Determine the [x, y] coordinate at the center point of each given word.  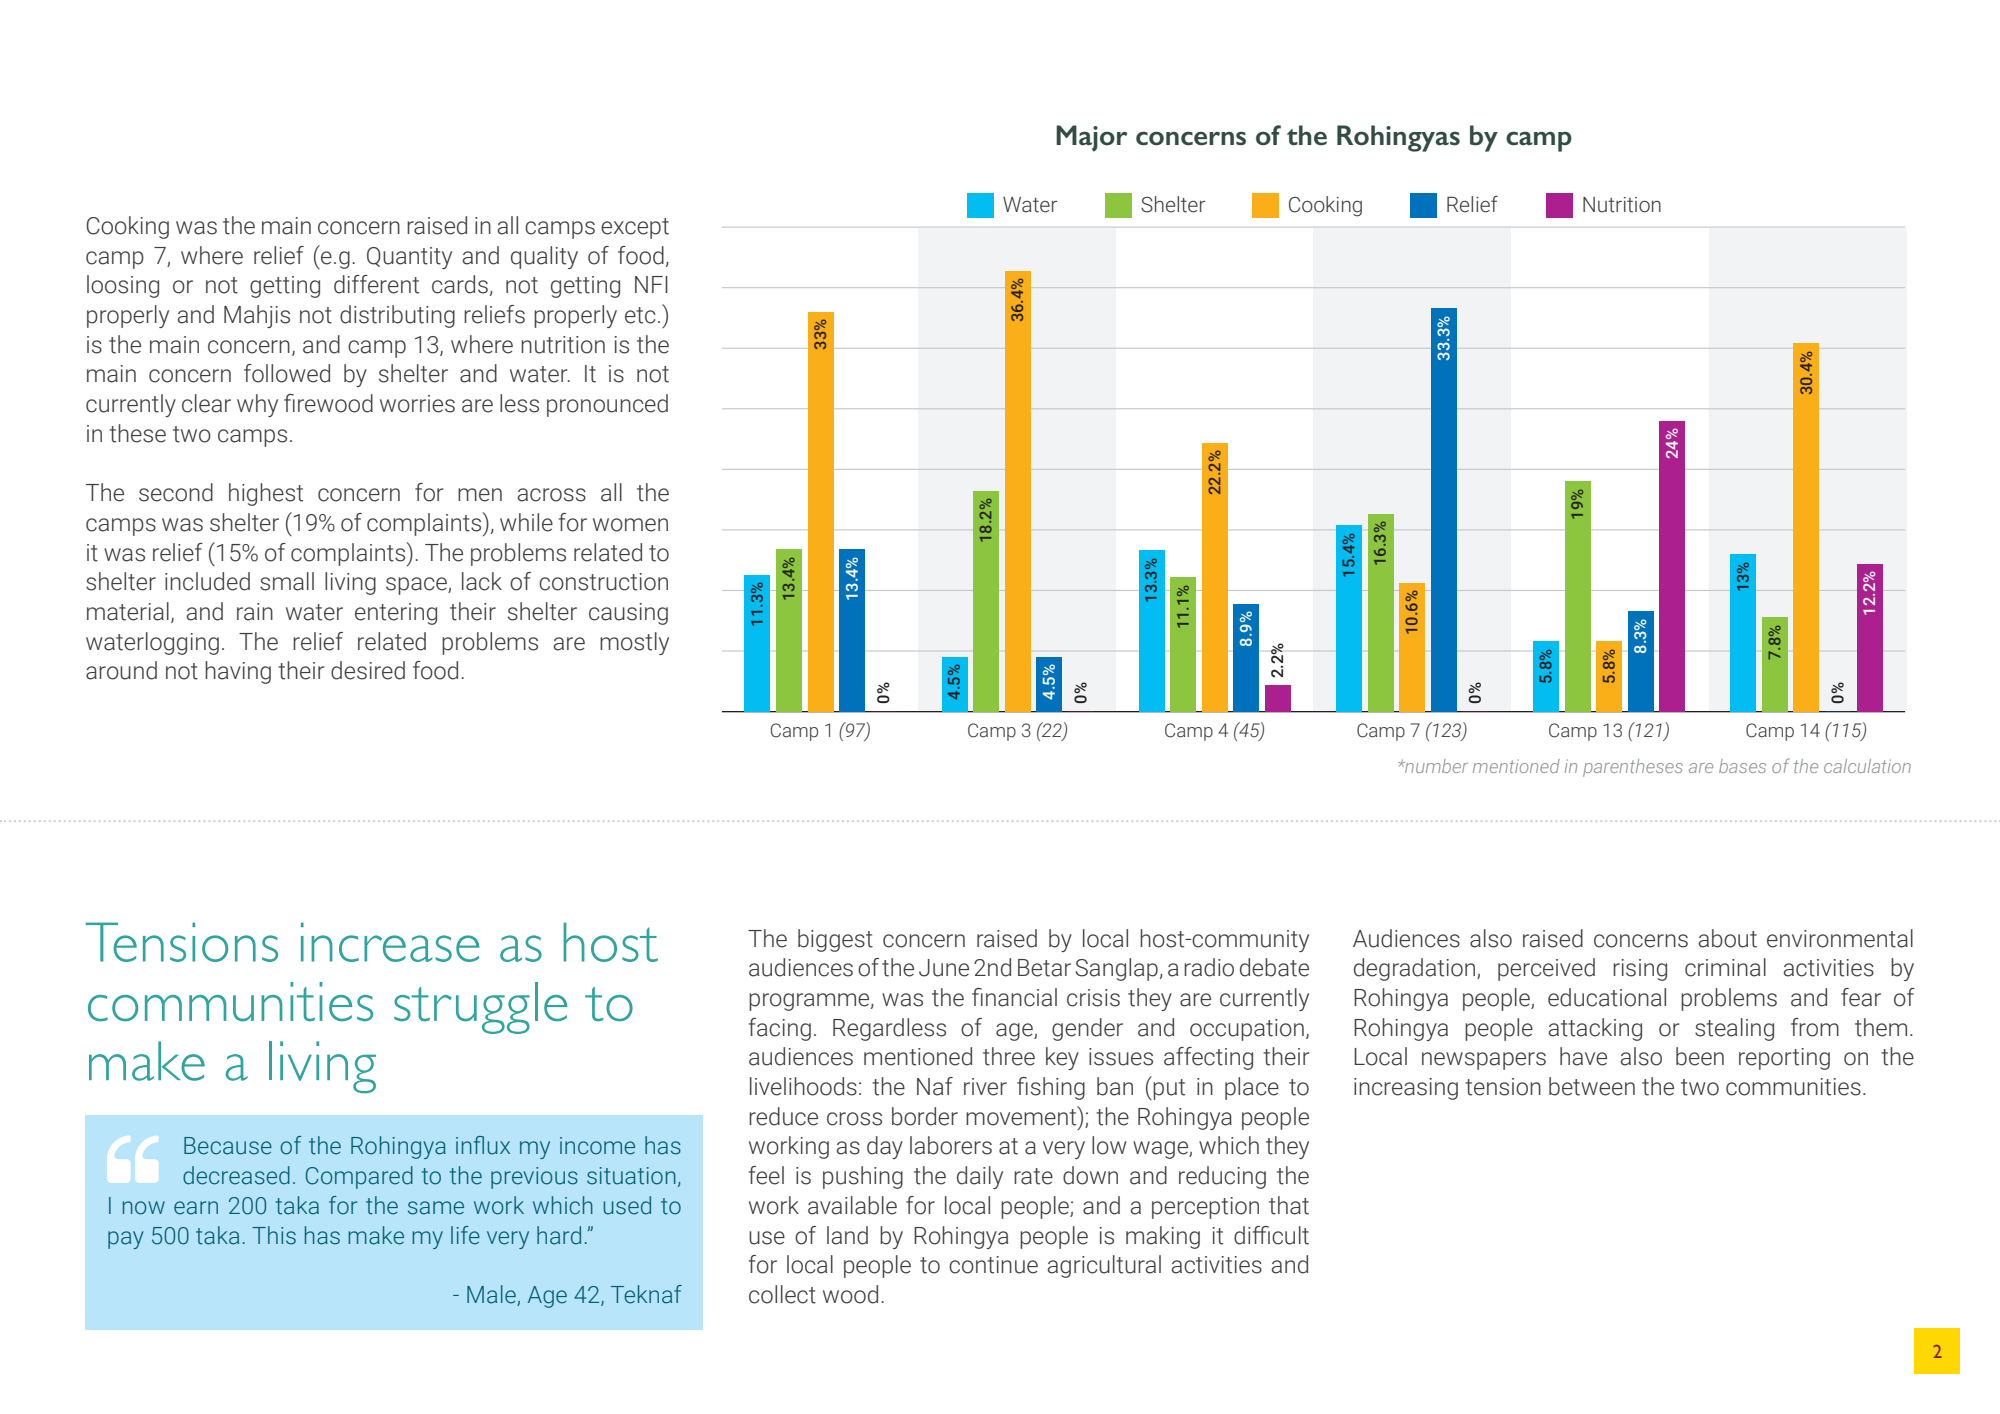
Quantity [409, 258]
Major [1092, 138]
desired [368, 670]
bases [1742, 766]
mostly [634, 643]
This [274, 1235]
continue [993, 1265]
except [635, 228]
